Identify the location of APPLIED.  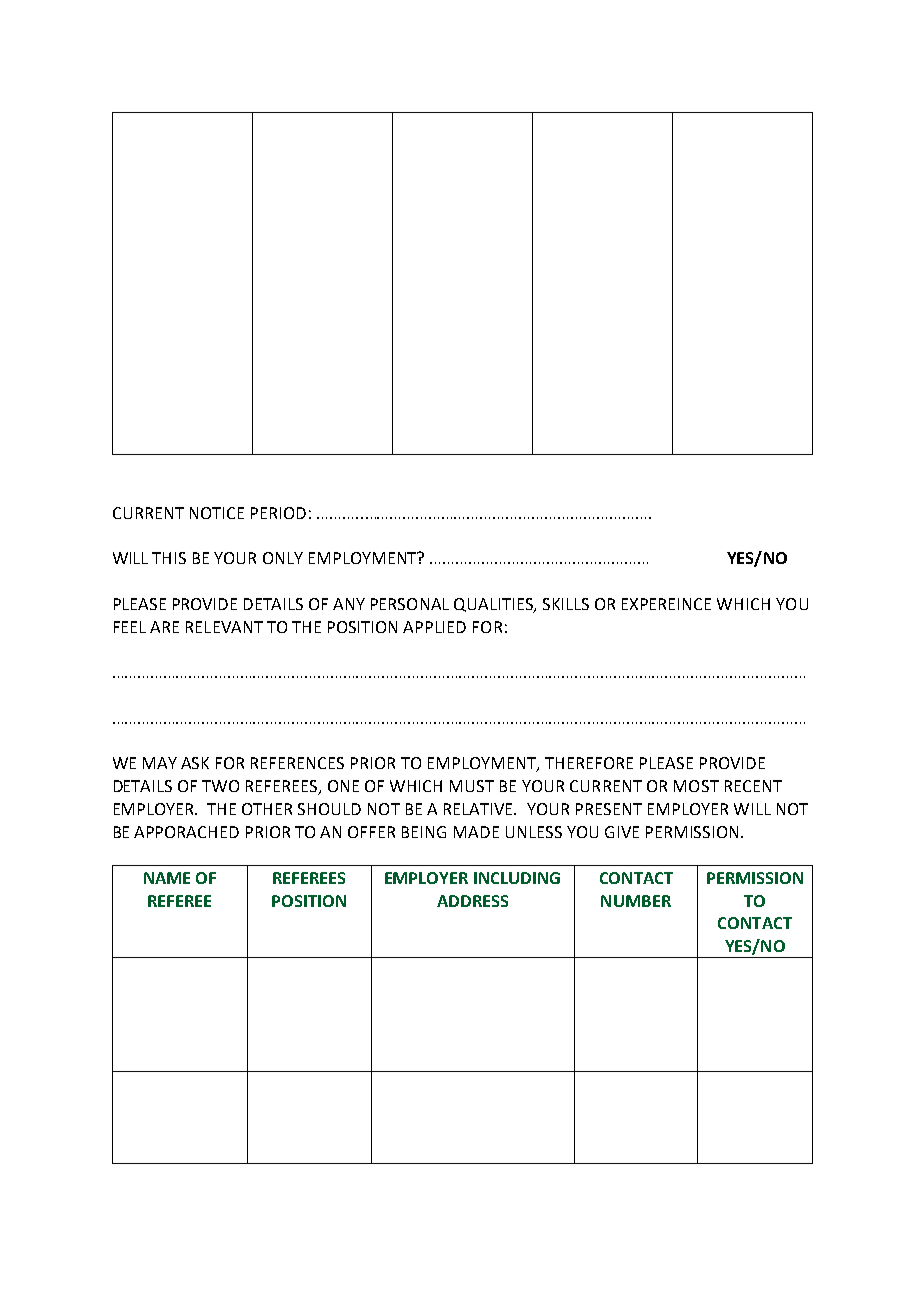
(434, 627).
